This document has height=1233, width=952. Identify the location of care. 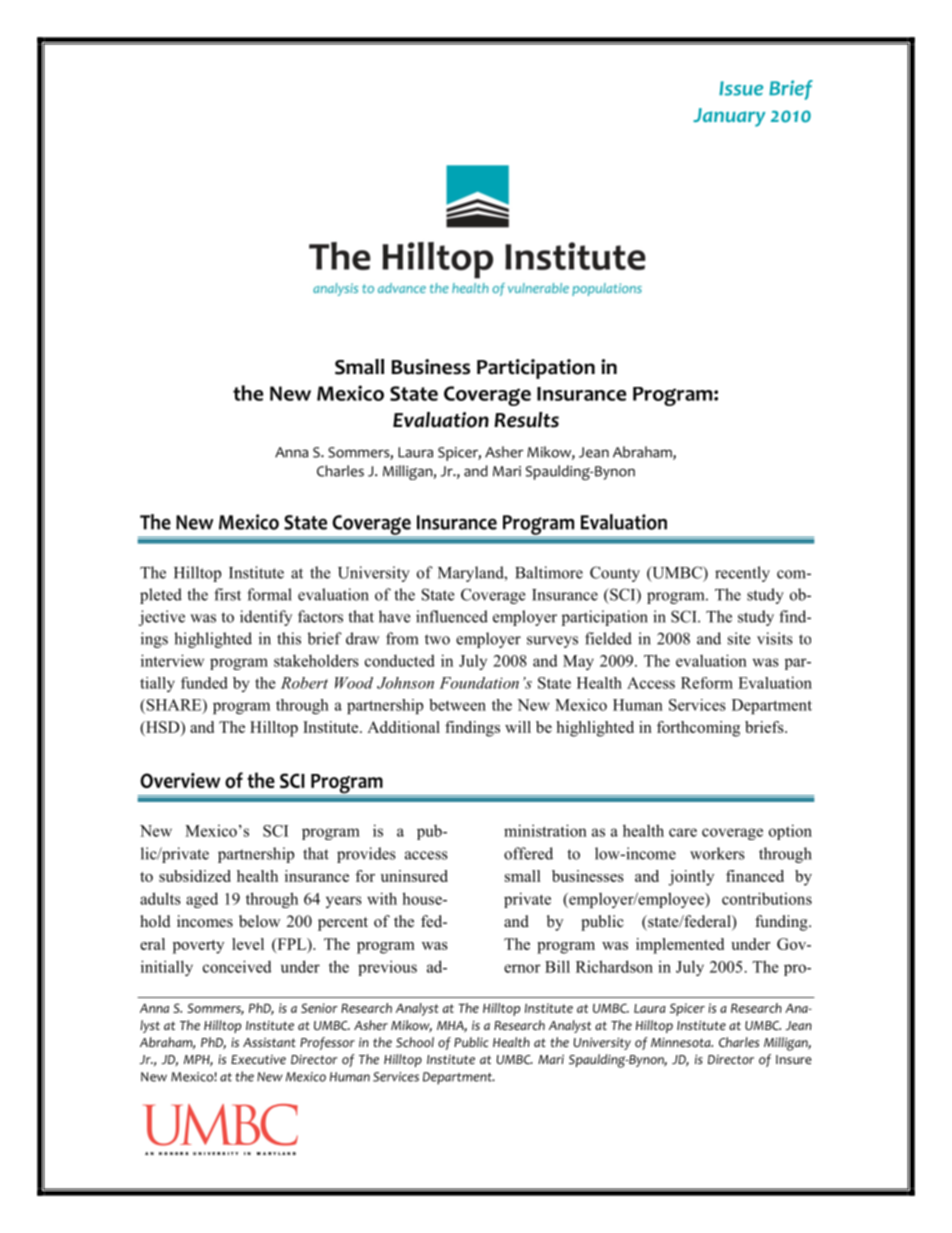
(683, 832).
